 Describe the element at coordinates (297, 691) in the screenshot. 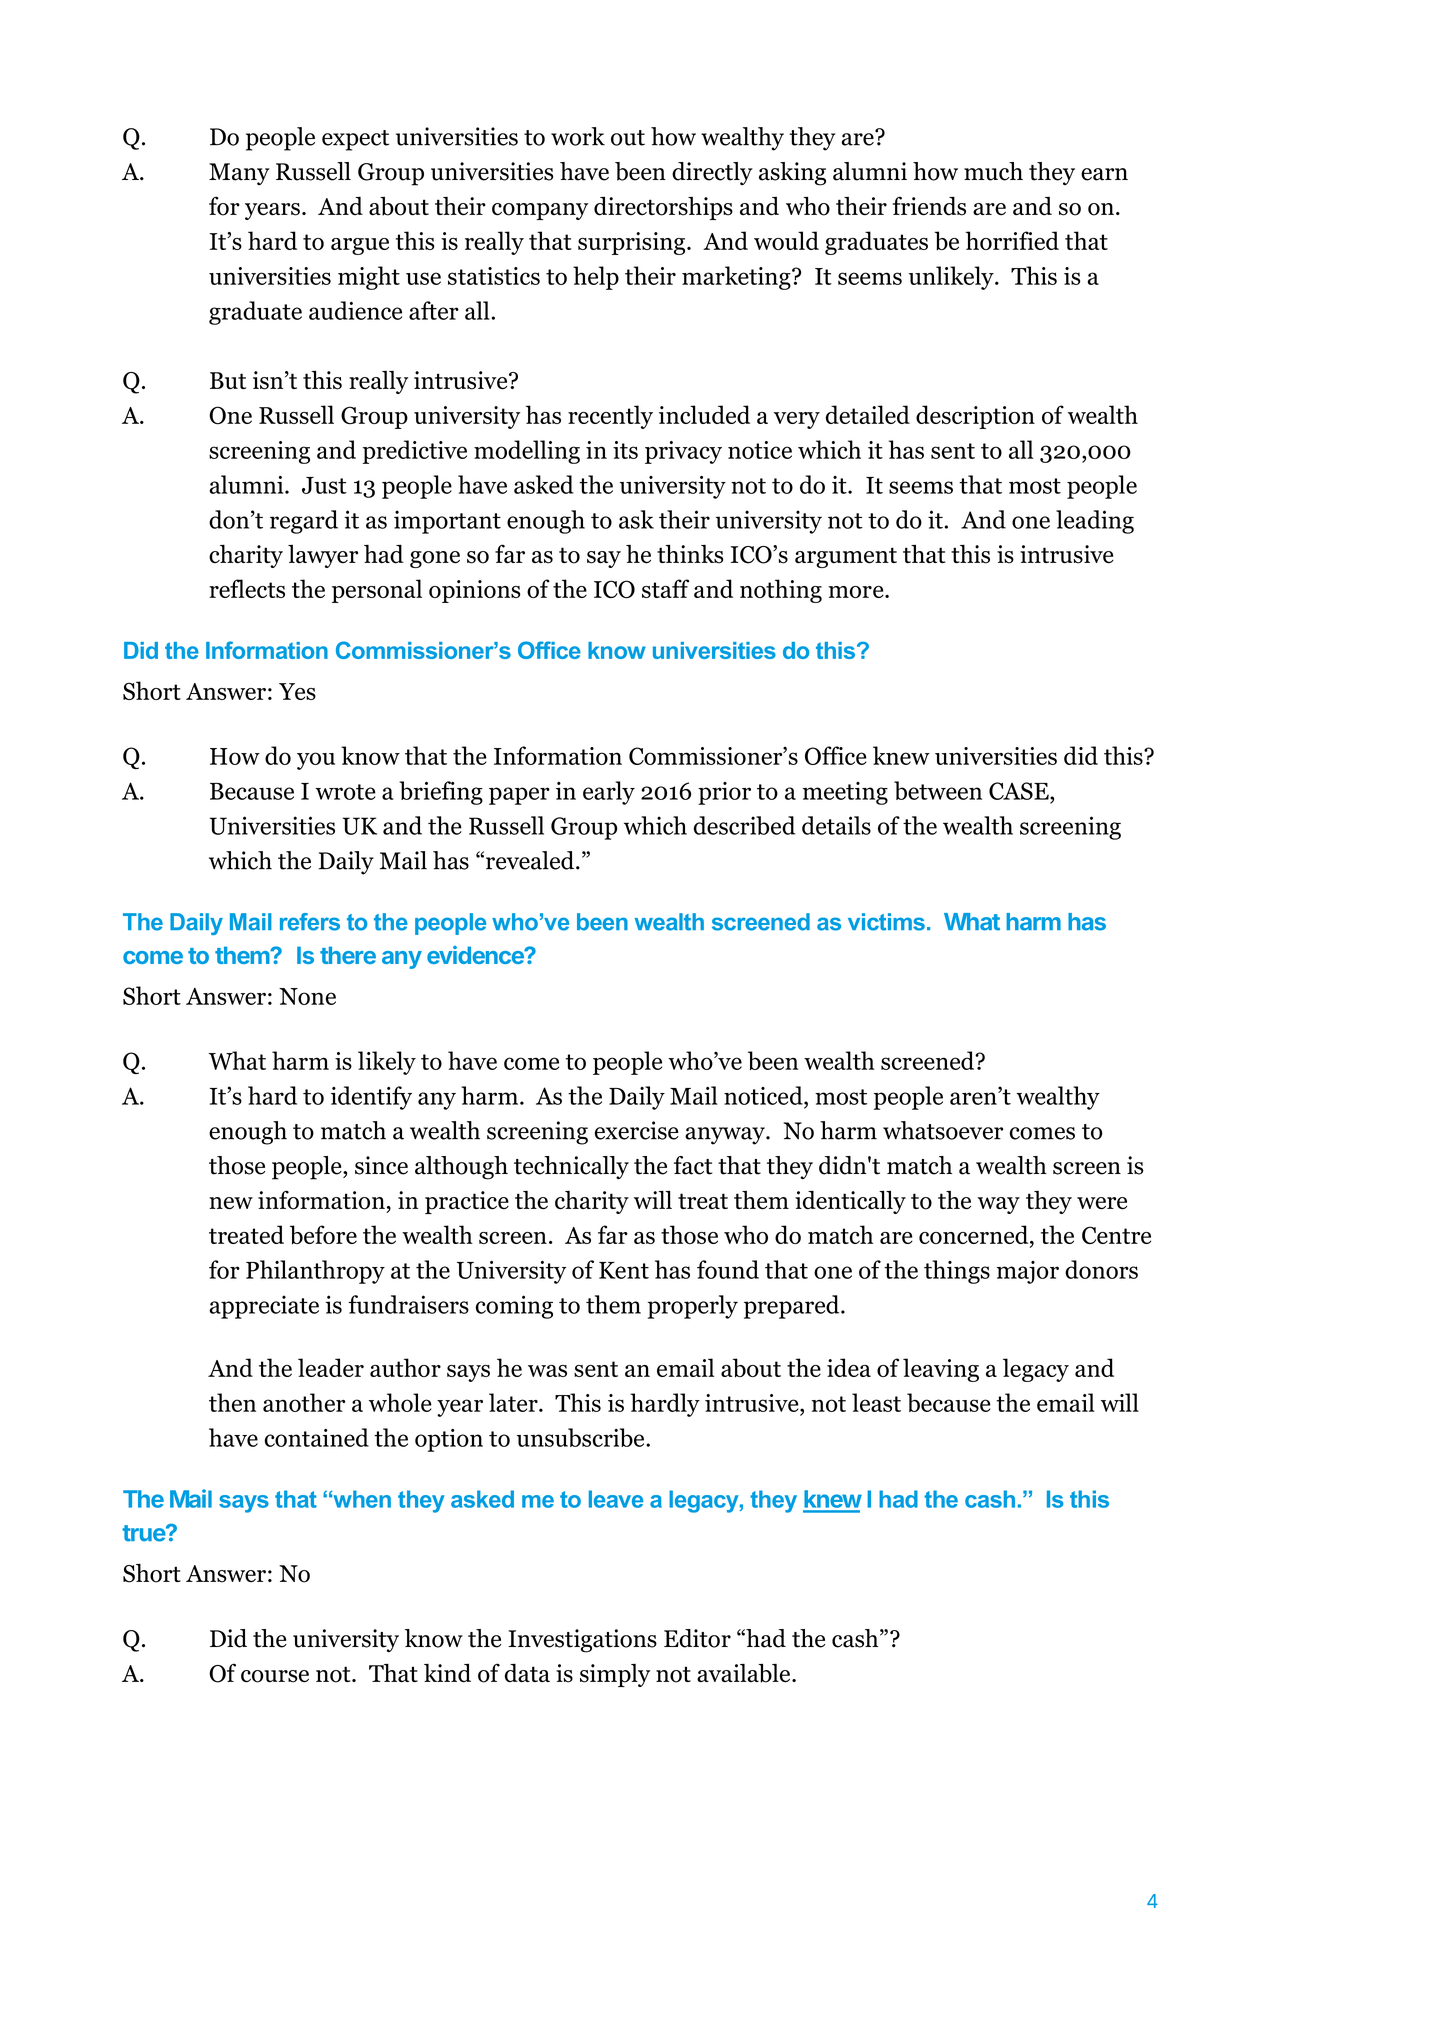

I see `Yes` at that location.
